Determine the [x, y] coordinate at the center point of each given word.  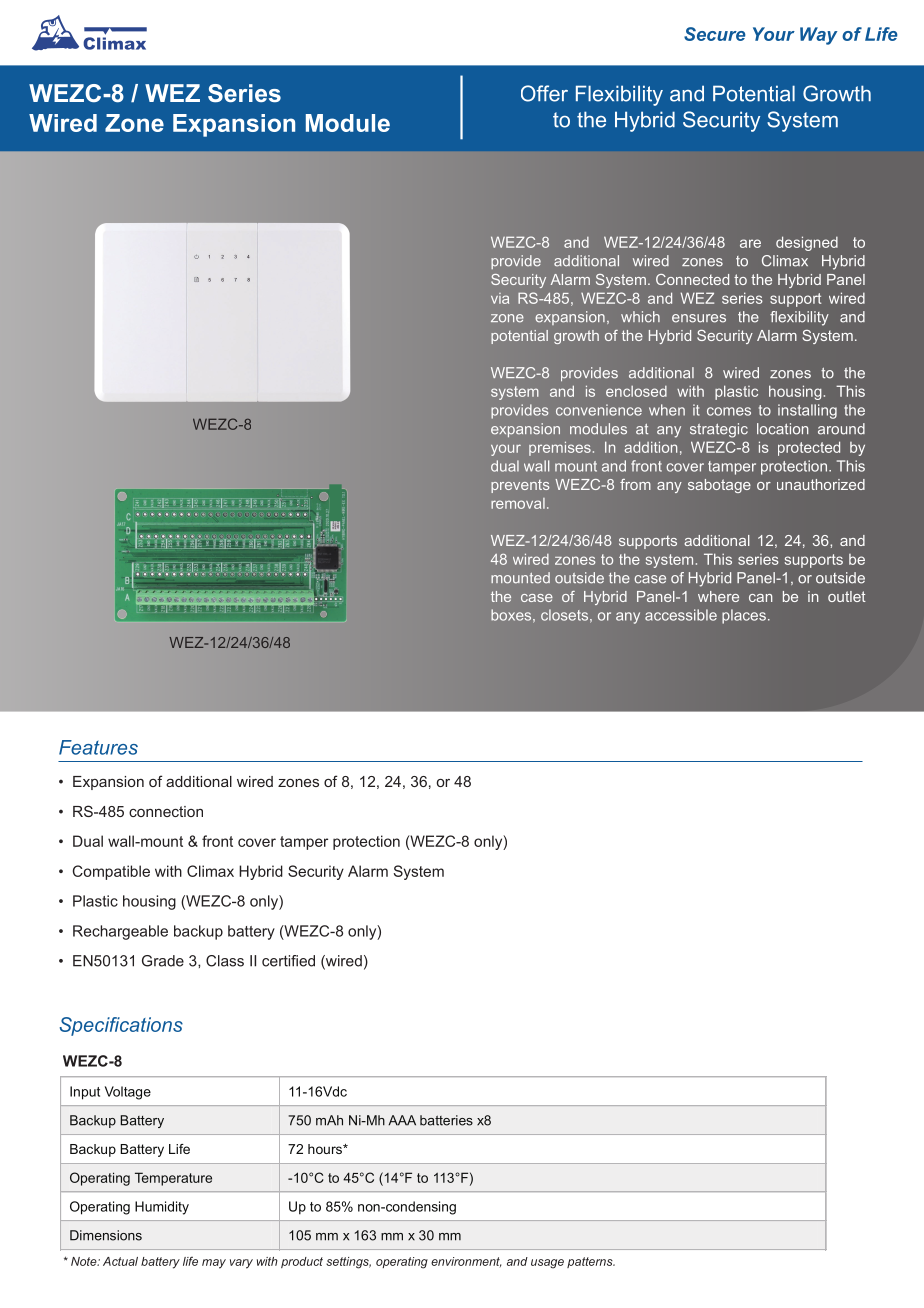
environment [466, 1262]
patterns [591, 1262]
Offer [544, 93]
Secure [715, 34]
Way [818, 36]
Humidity [162, 1208]
